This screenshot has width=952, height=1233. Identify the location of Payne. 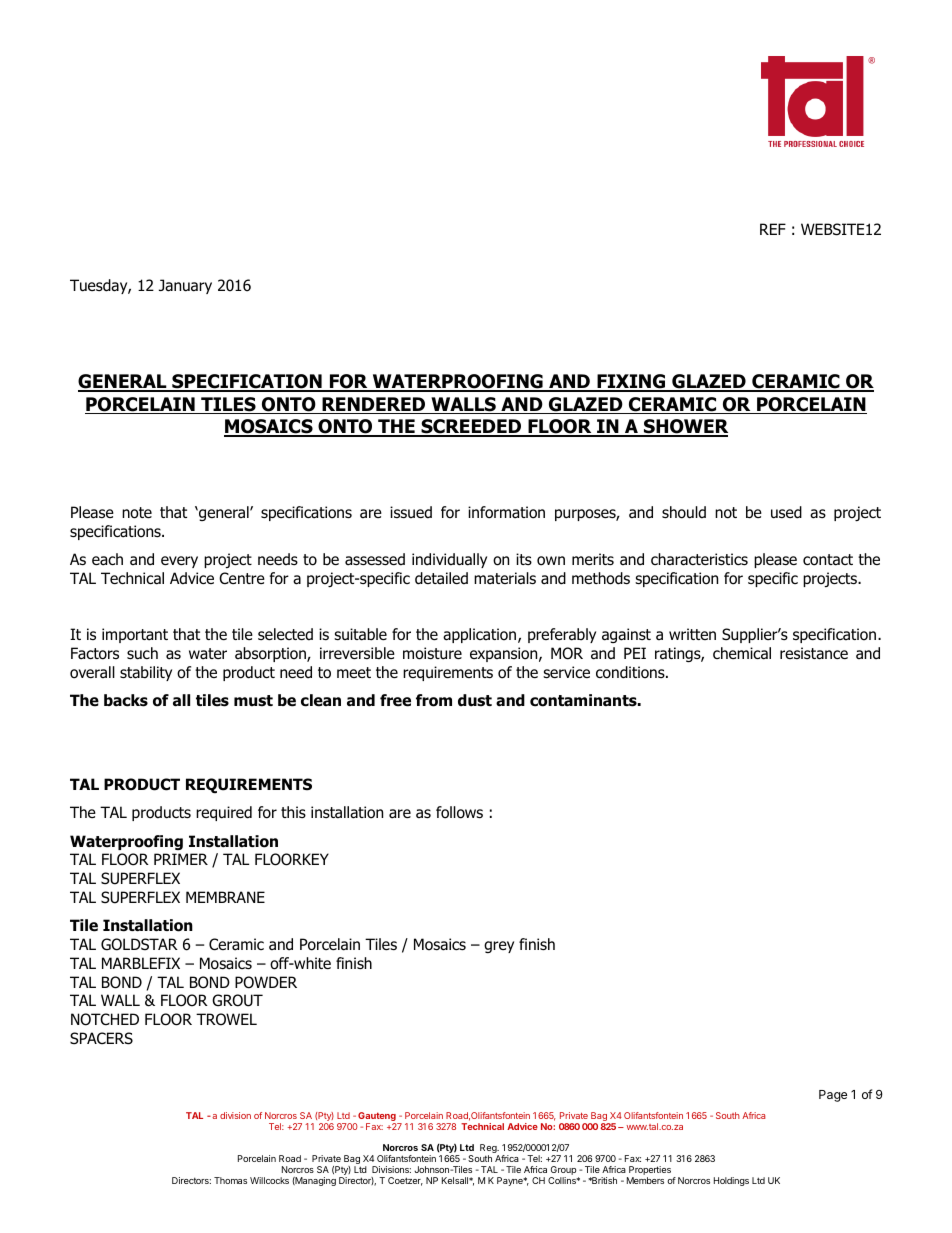
(511, 1181).
